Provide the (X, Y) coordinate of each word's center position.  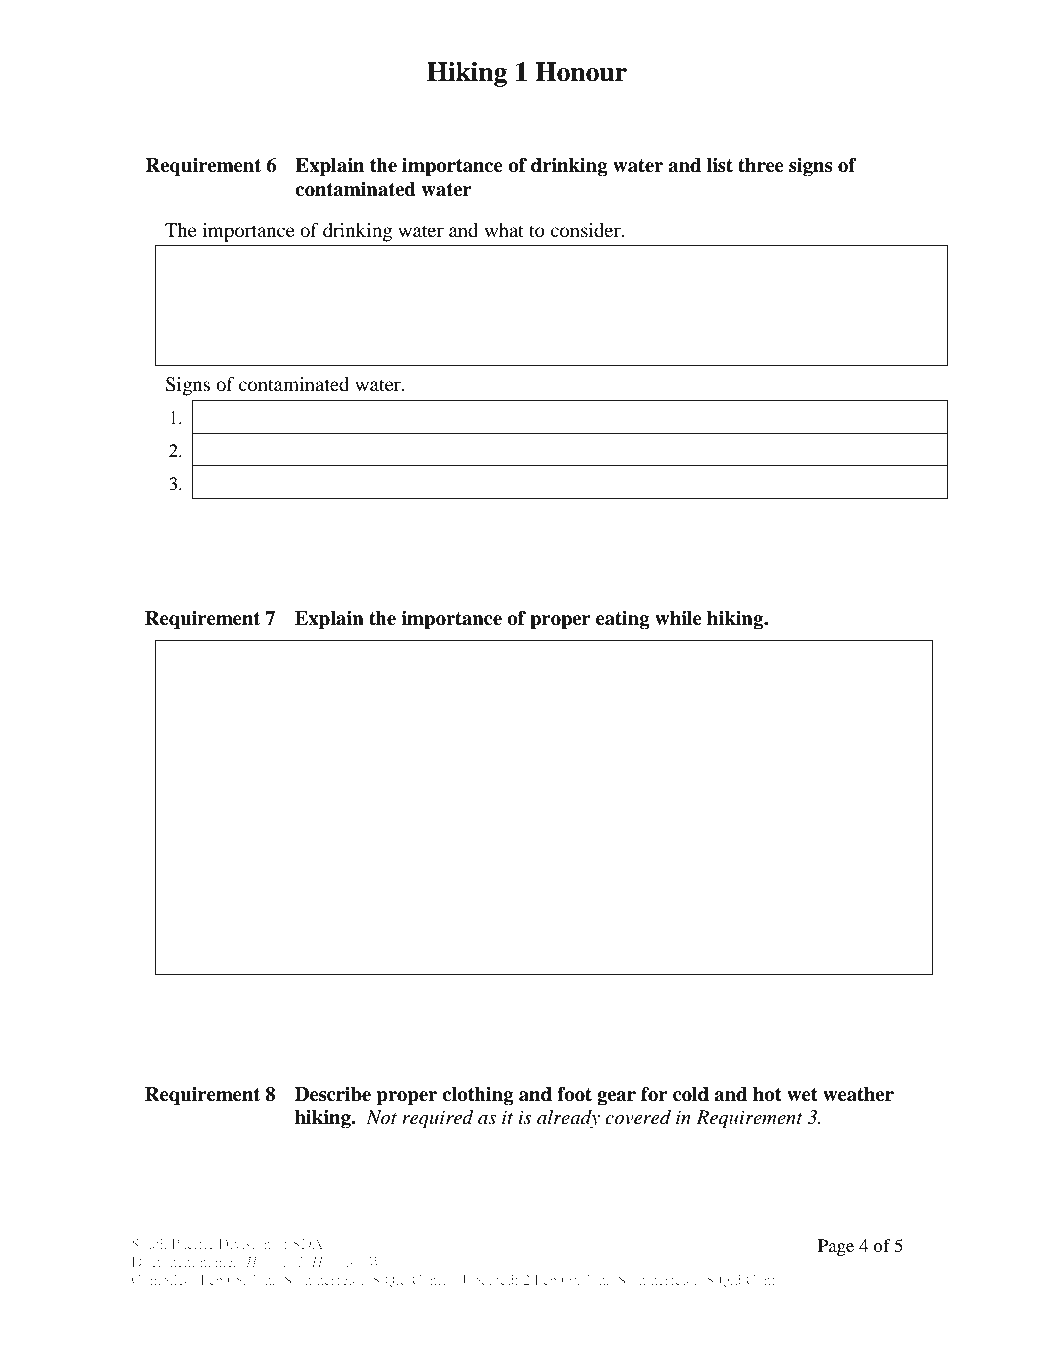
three (761, 165)
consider (586, 230)
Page (836, 1247)
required (438, 1119)
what (504, 230)
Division (245, 1243)
